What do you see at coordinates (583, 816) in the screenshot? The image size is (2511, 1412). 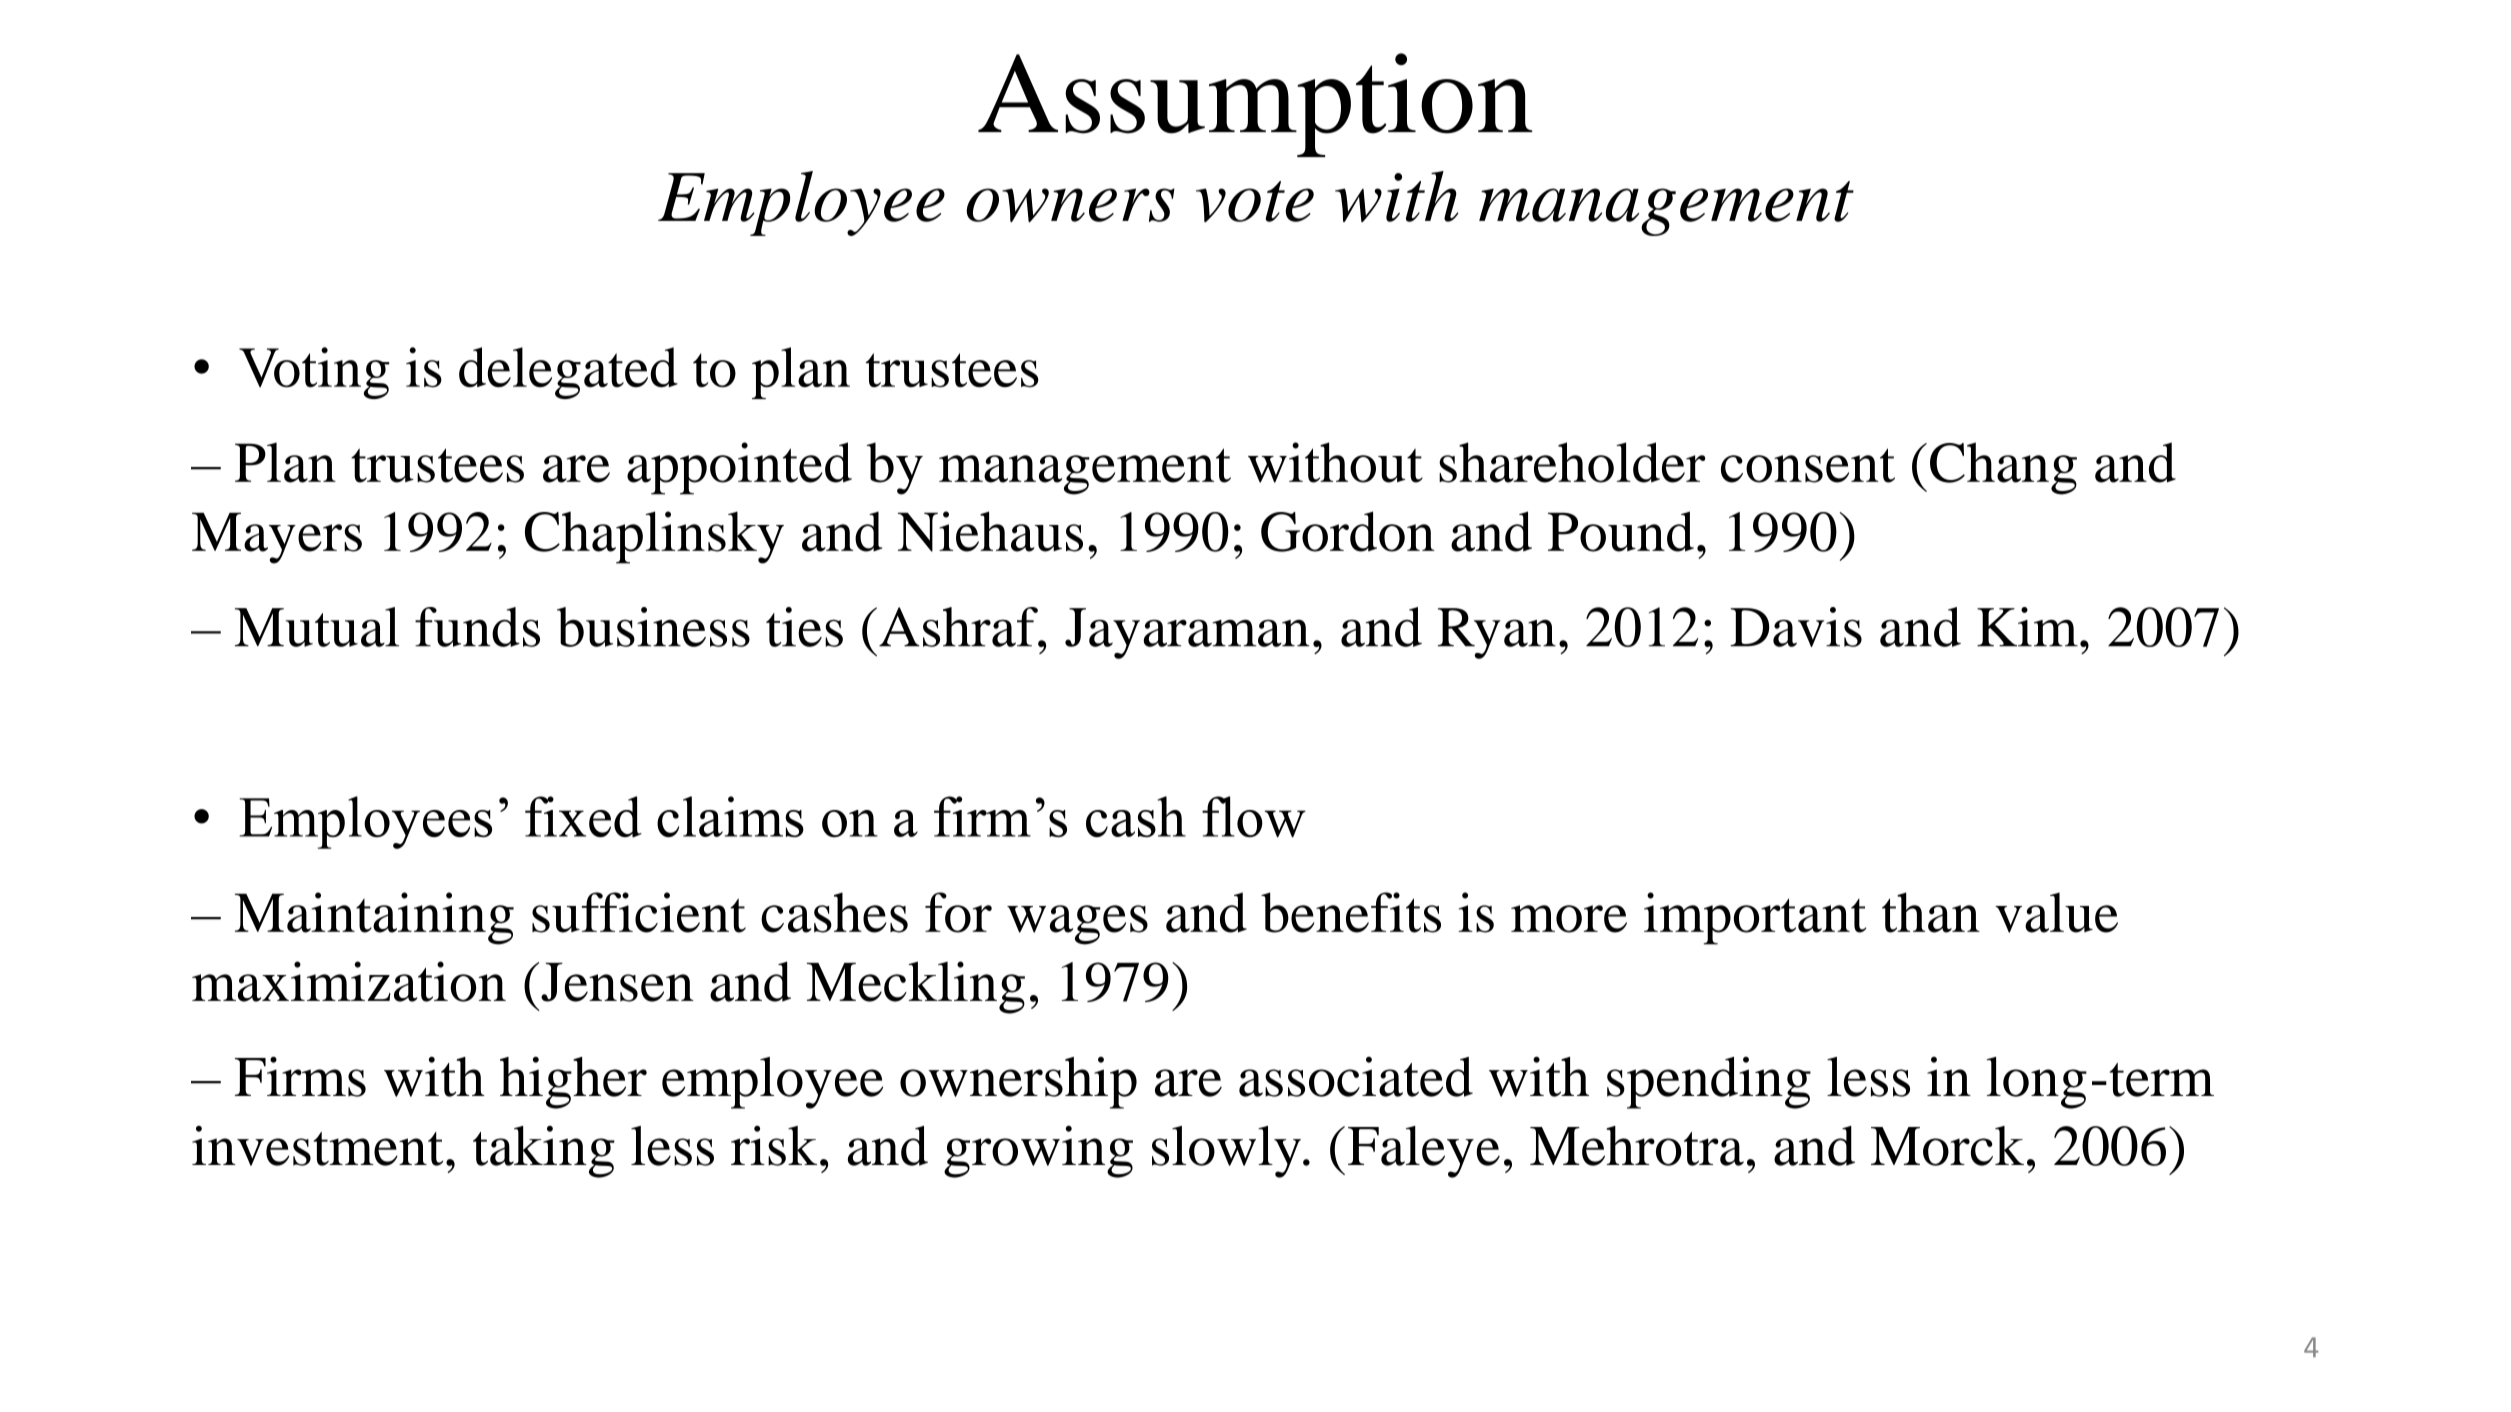 I see `fixed` at bounding box center [583, 816].
